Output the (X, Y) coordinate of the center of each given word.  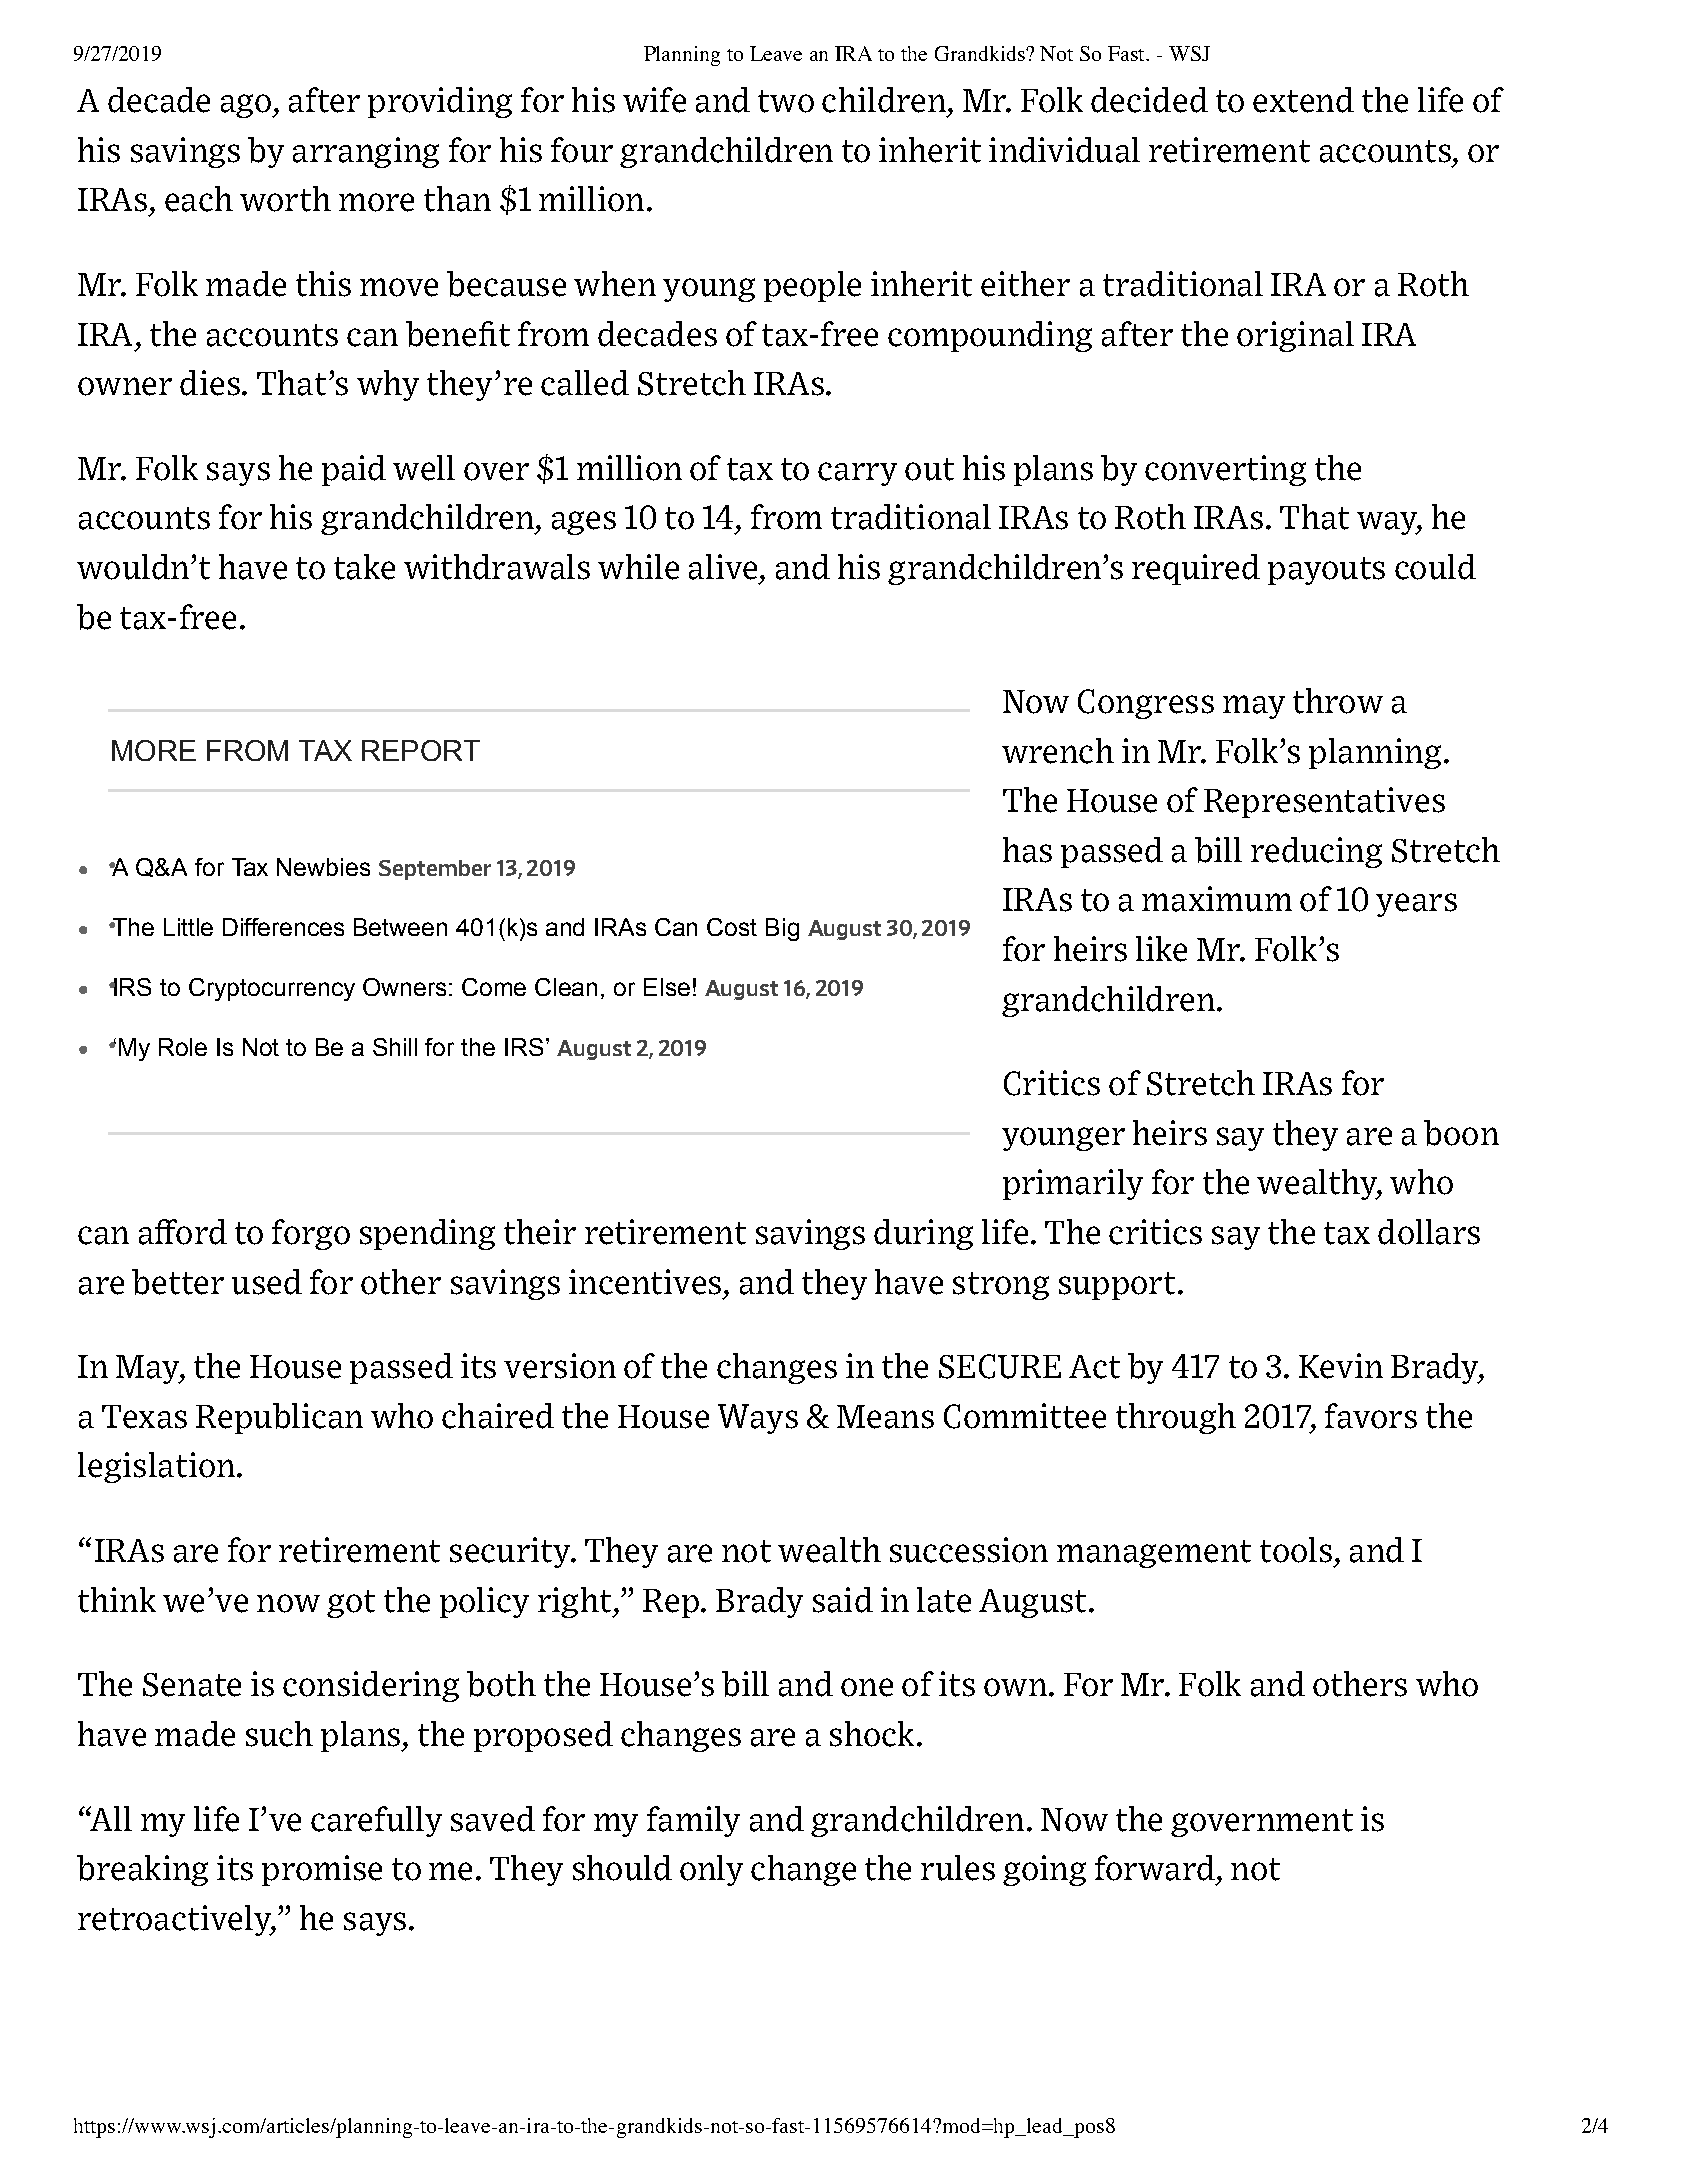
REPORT (421, 750)
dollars (1429, 1232)
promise (322, 1870)
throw (1338, 701)
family (693, 1821)
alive (723, 567)
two (786, 101)
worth (285, 199)
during (923, 1234)
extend (1303, 100)
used (267, 1282)
